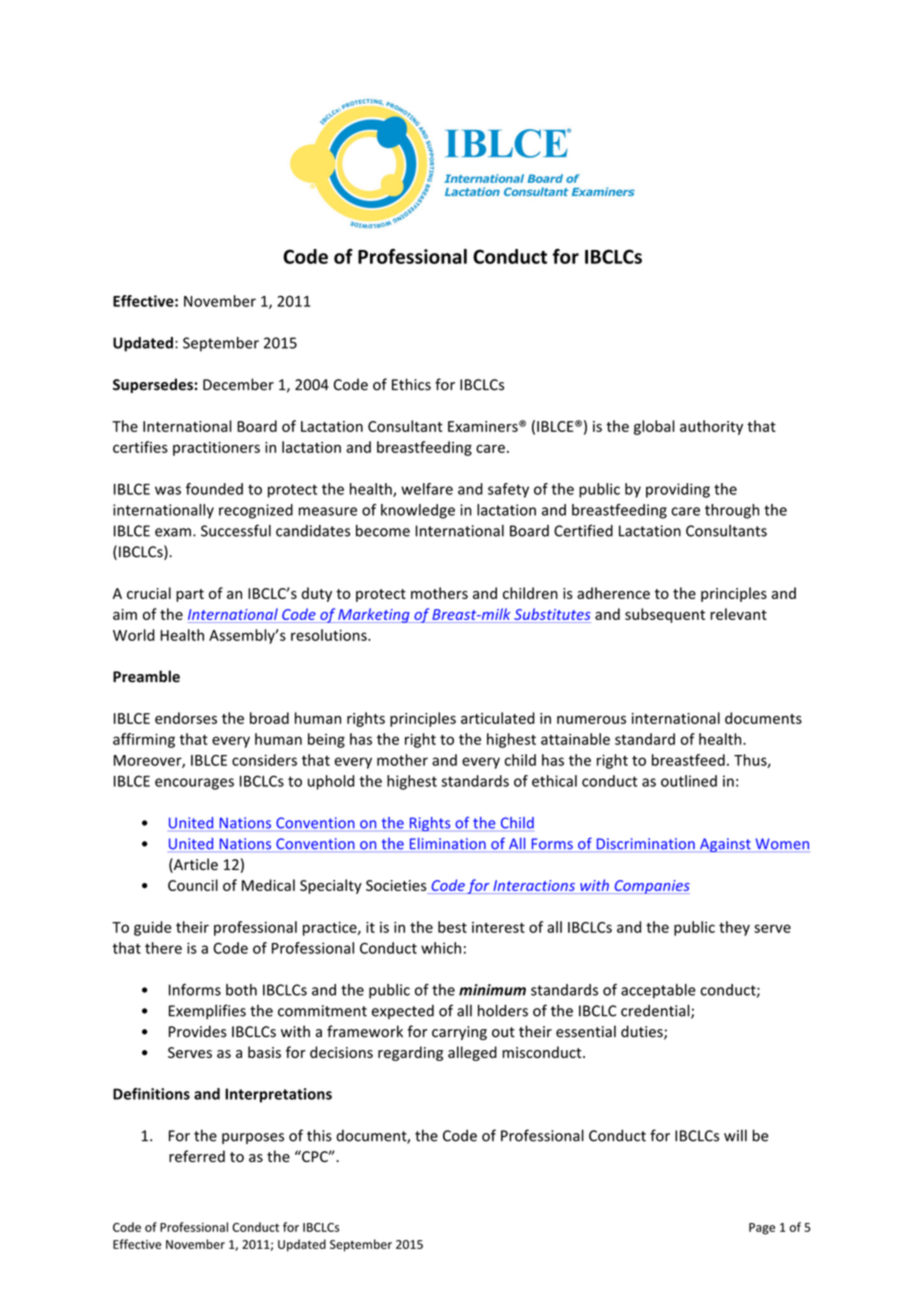  Describe the element at coordinates (146, 676) in the document. I see `Preamble` at that location.
